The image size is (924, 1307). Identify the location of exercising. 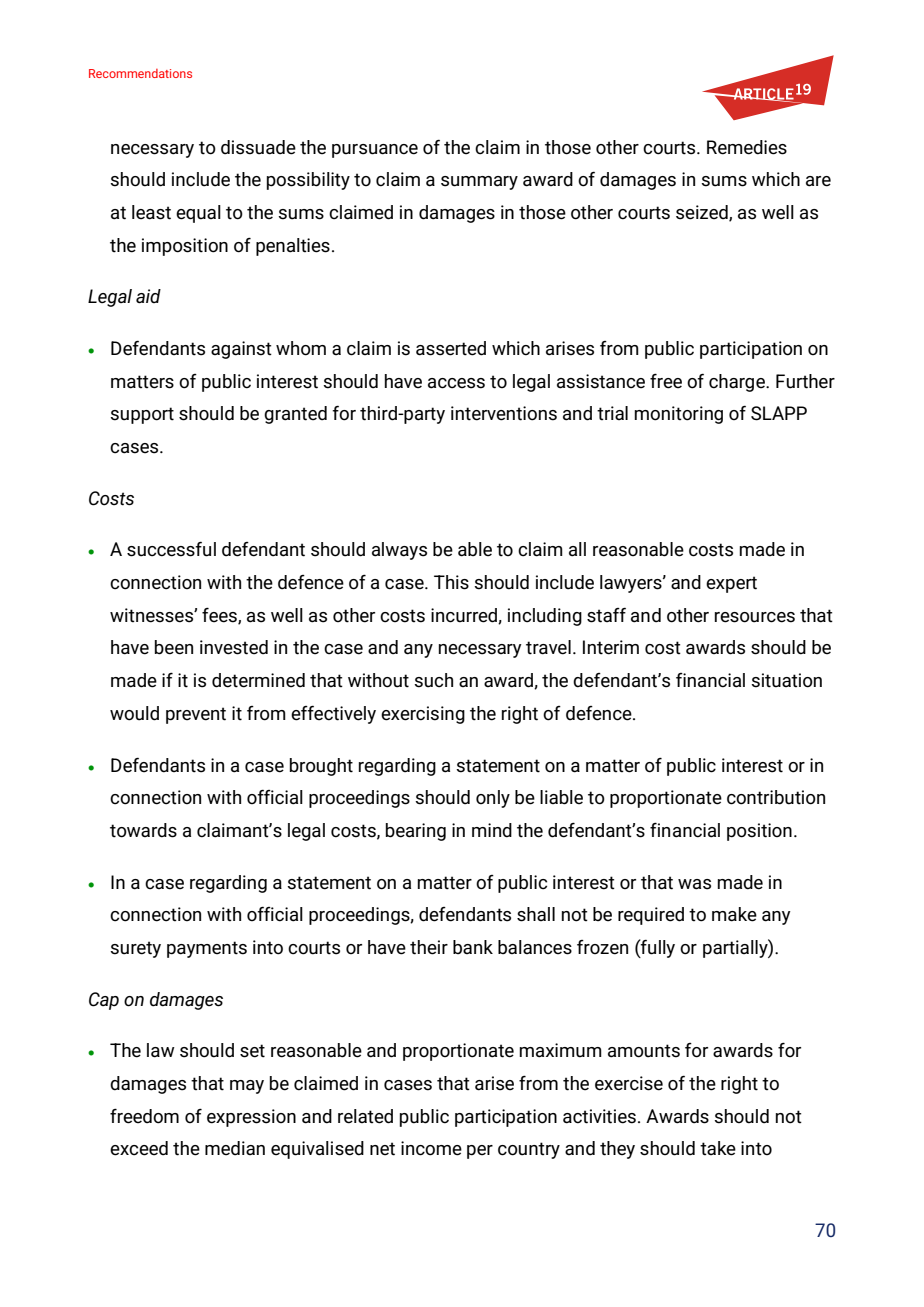
(423, 715).
